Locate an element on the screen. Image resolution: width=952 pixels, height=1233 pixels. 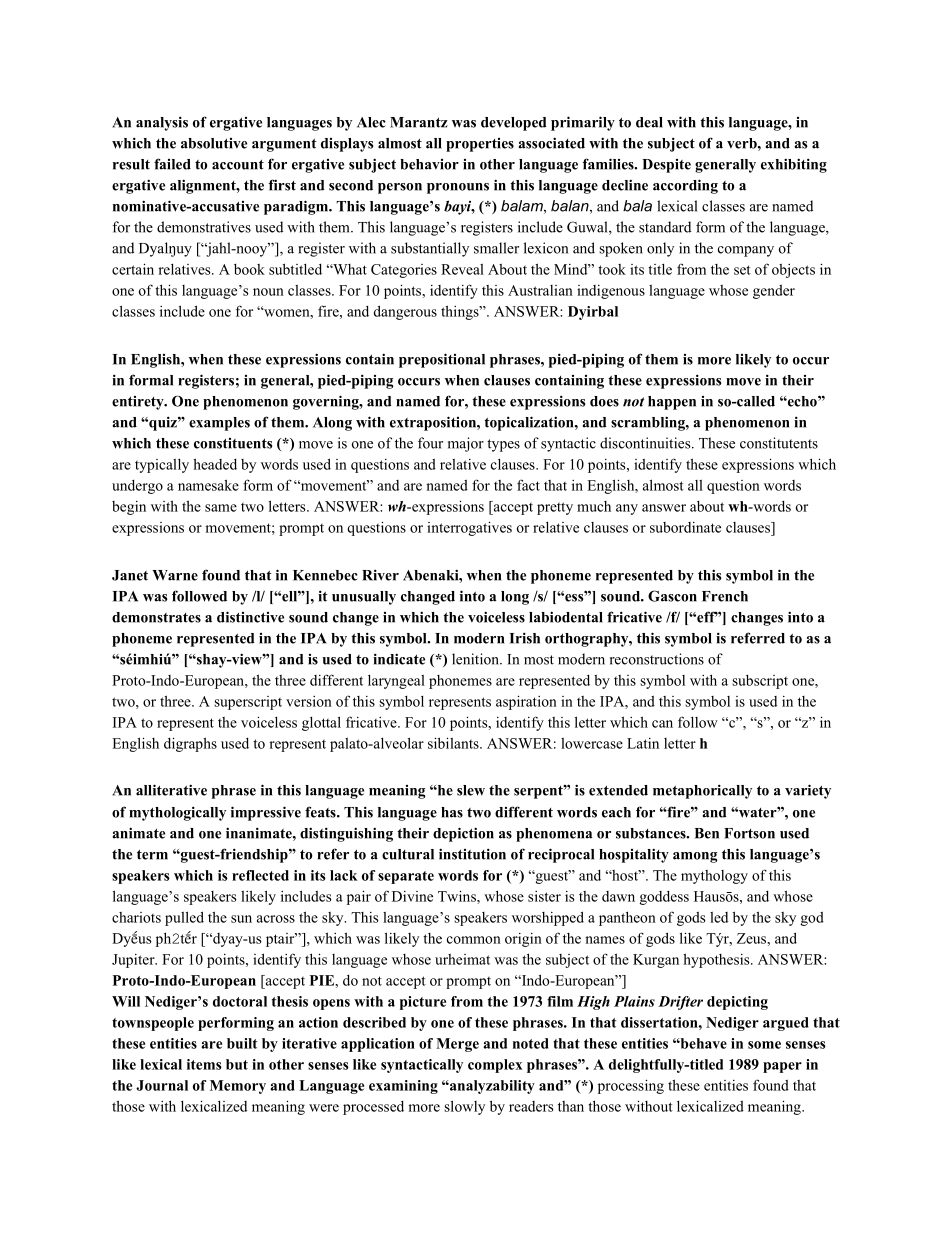
properties is located at coordinates (480, 145).
